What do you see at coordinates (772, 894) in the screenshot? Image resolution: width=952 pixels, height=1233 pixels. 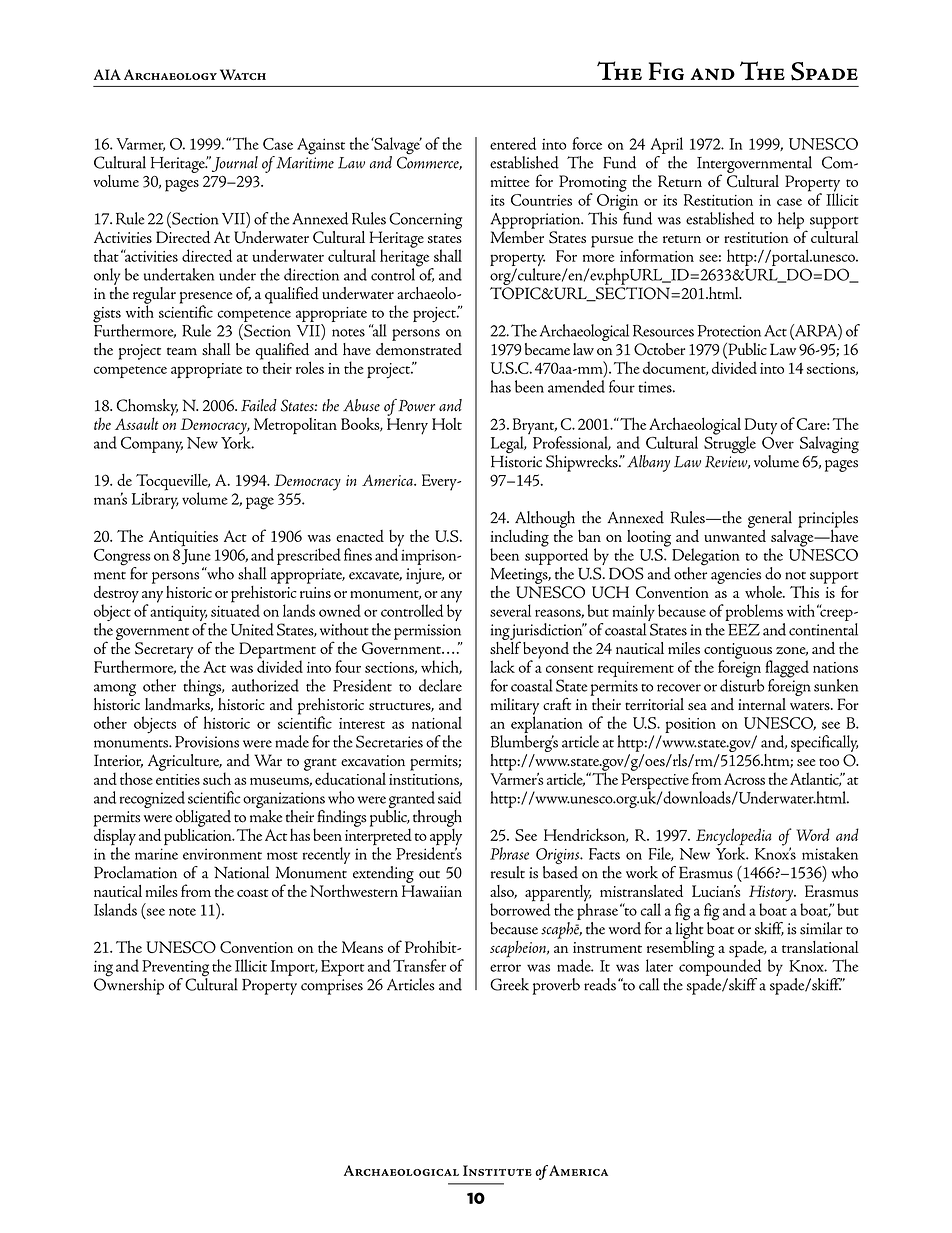 I see `History` at bounding box center [772, 894].
